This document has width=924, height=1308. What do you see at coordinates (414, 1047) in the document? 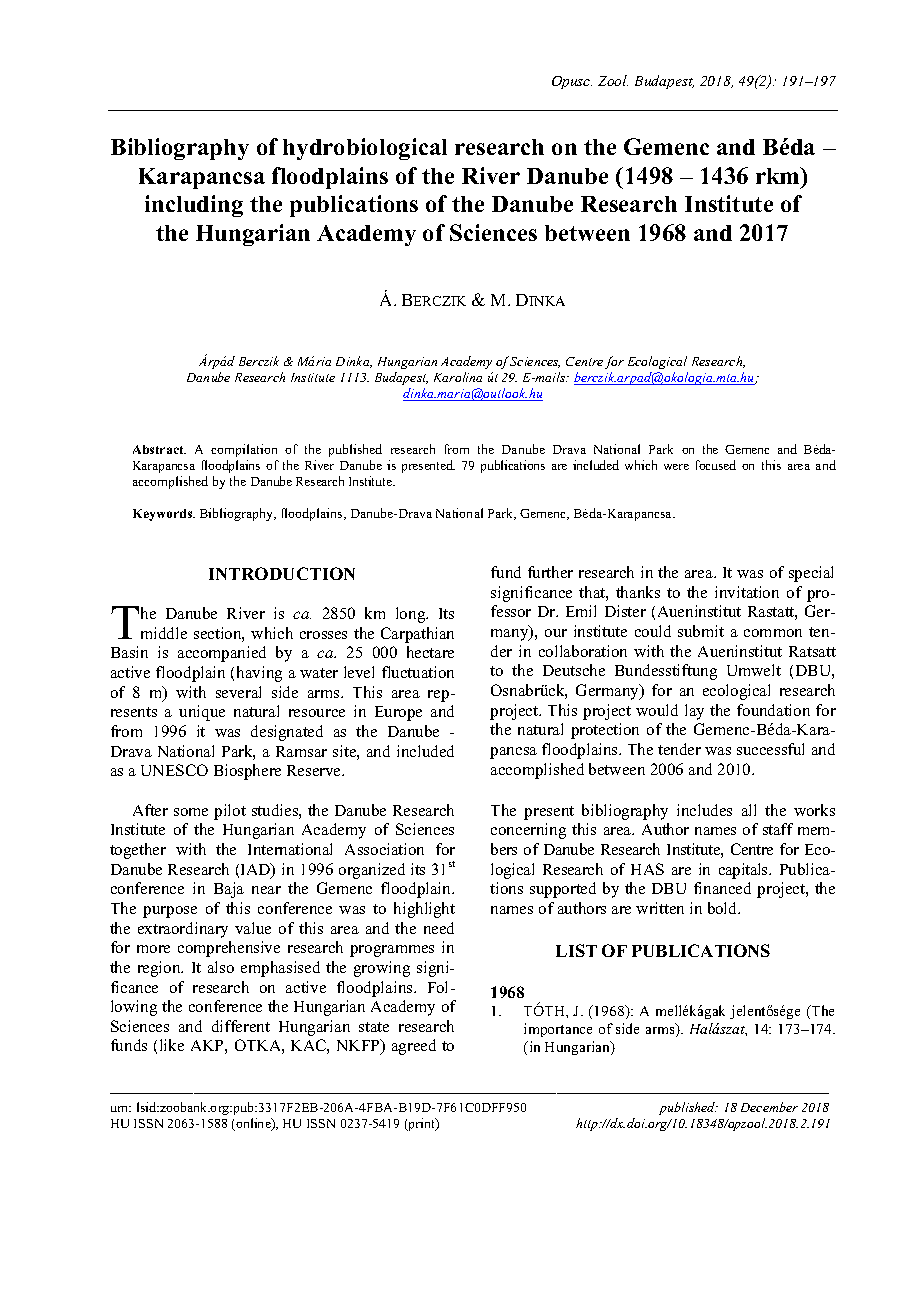
I see `agreed` at bounding box center [414, 1047].
